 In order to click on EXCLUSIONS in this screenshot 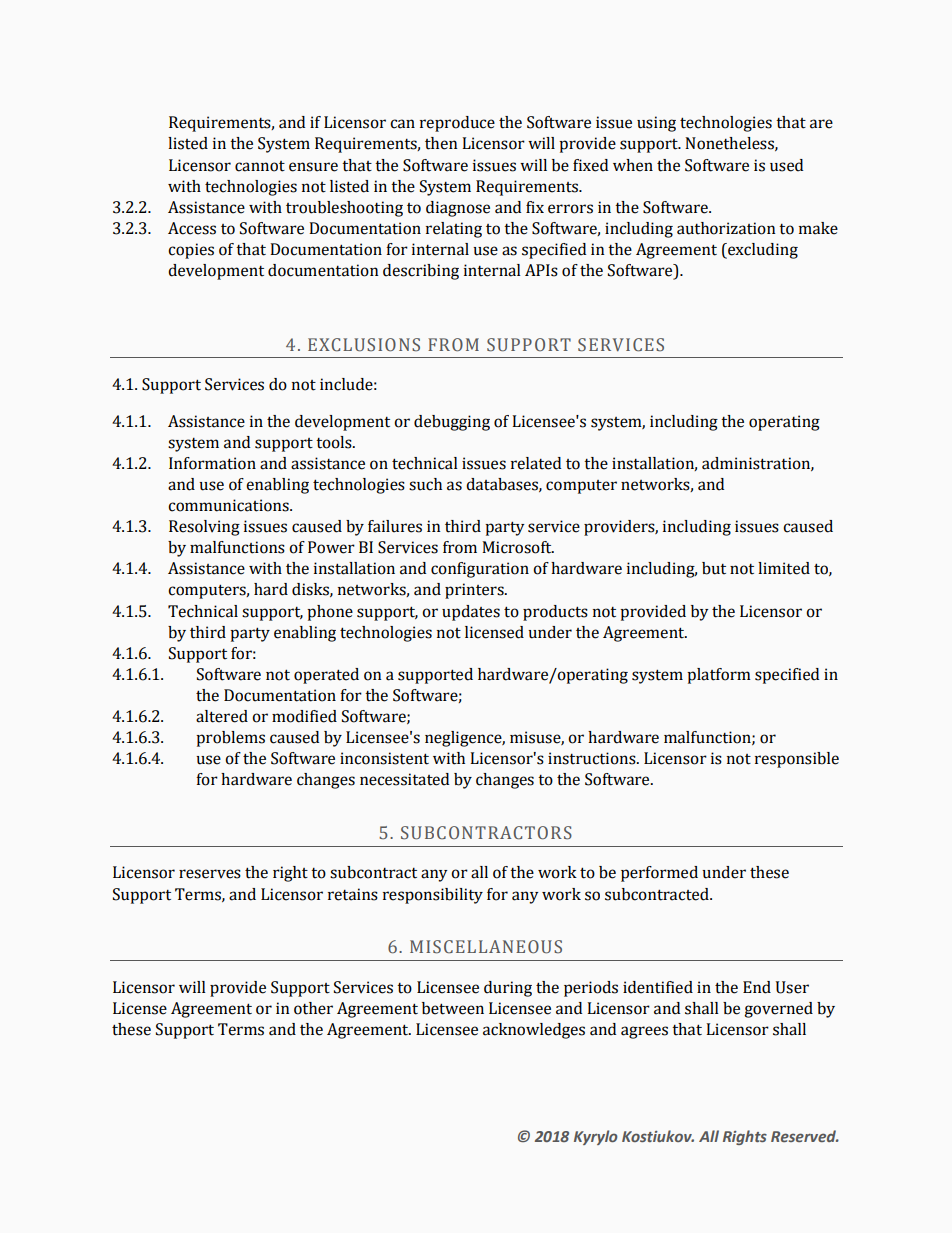, I will do `click(364, 345)`.
